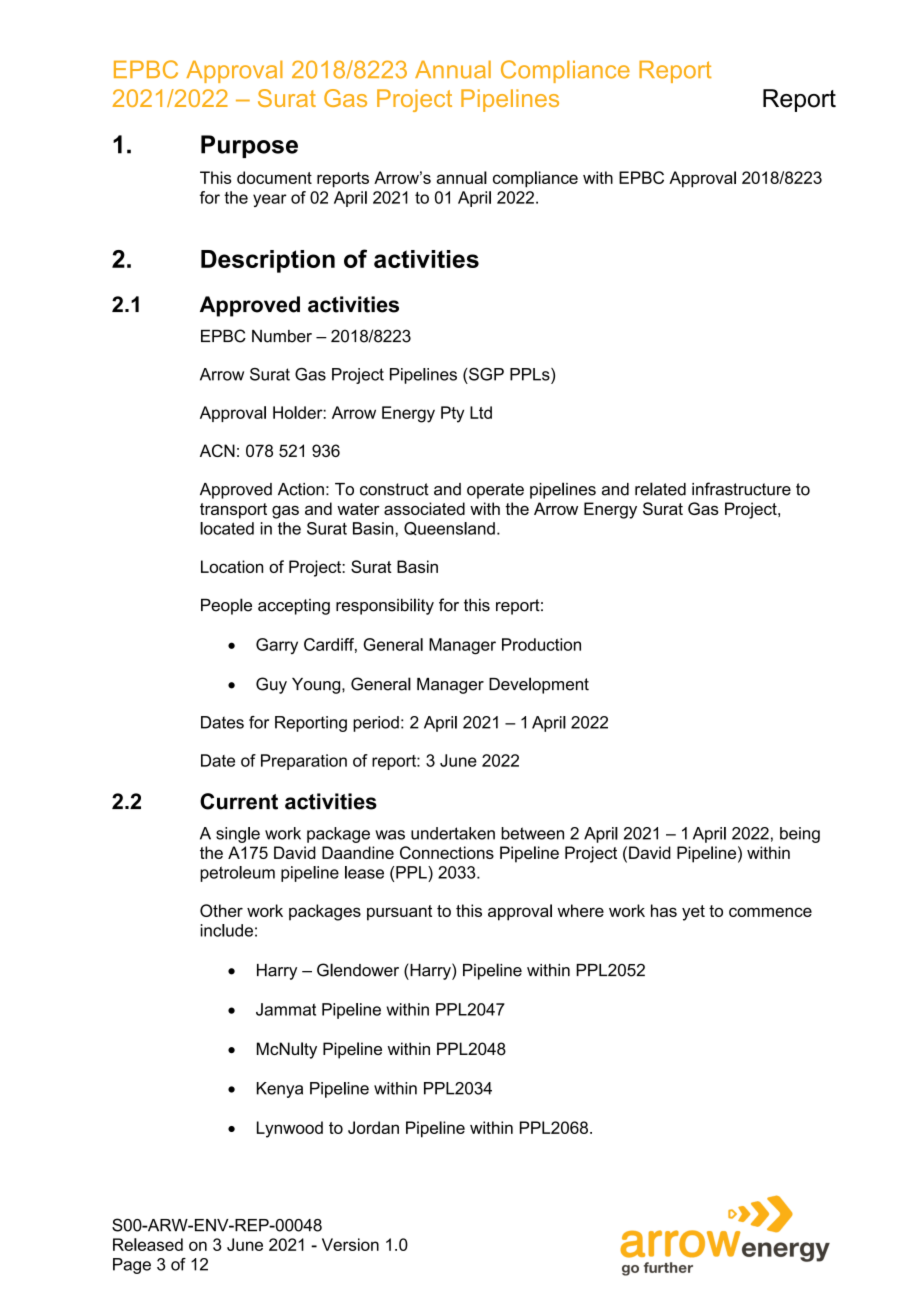 The image size is (924, 1308). I want to click on Development, so click(539, 685).
